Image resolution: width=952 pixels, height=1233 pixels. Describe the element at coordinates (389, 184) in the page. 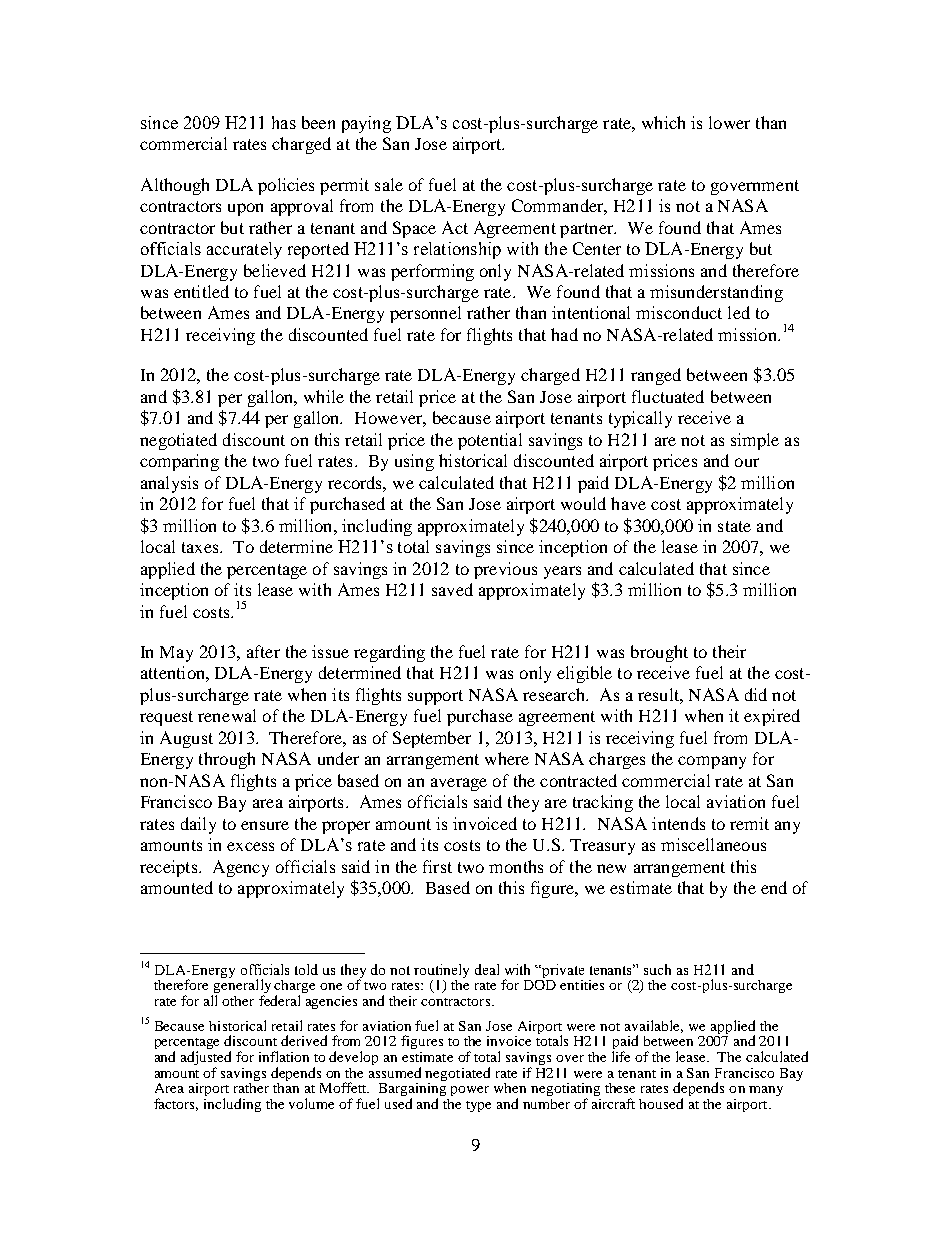

I see `sale` at that location.
